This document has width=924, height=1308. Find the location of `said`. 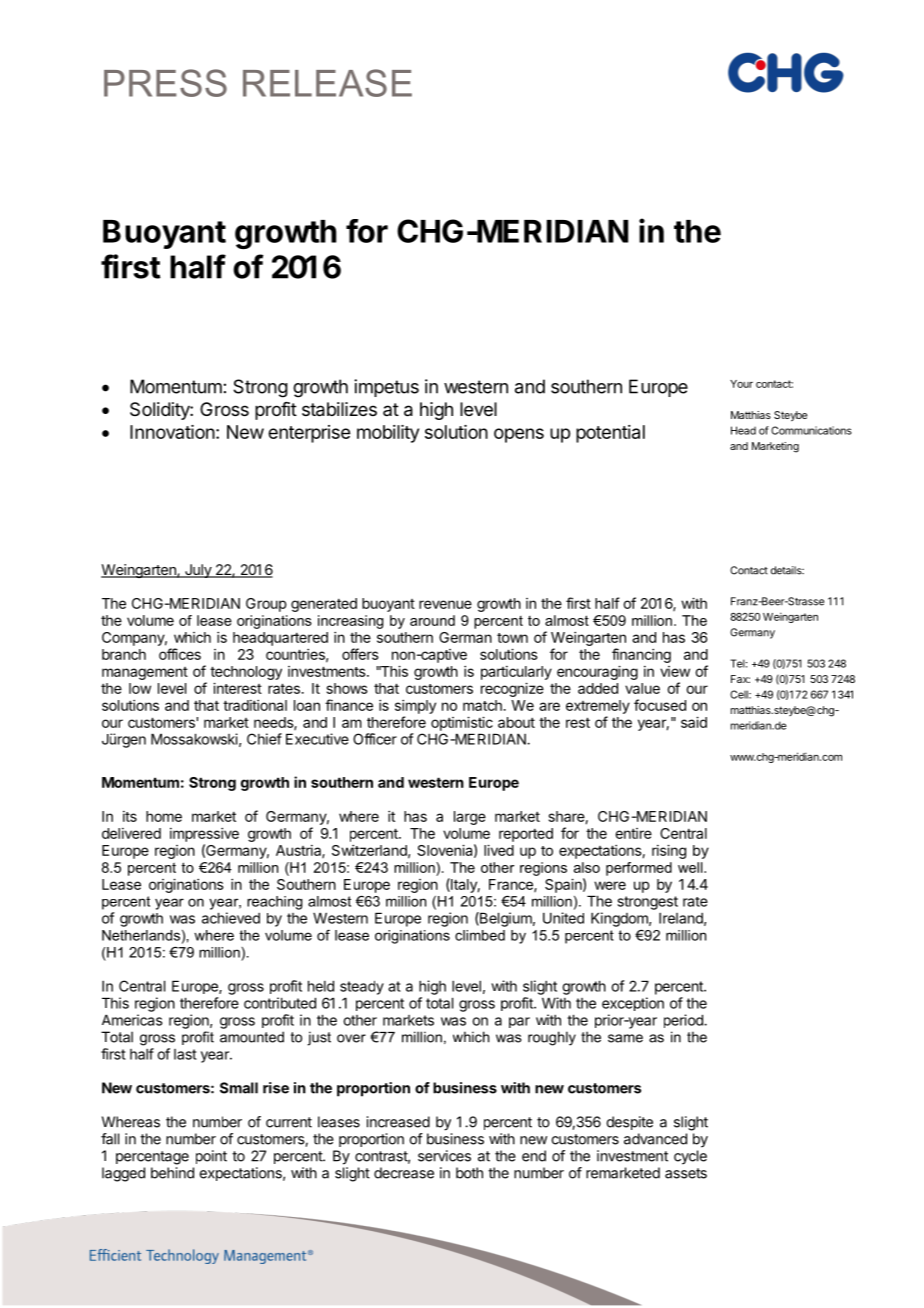

said is located at coordinates (694, 722).
